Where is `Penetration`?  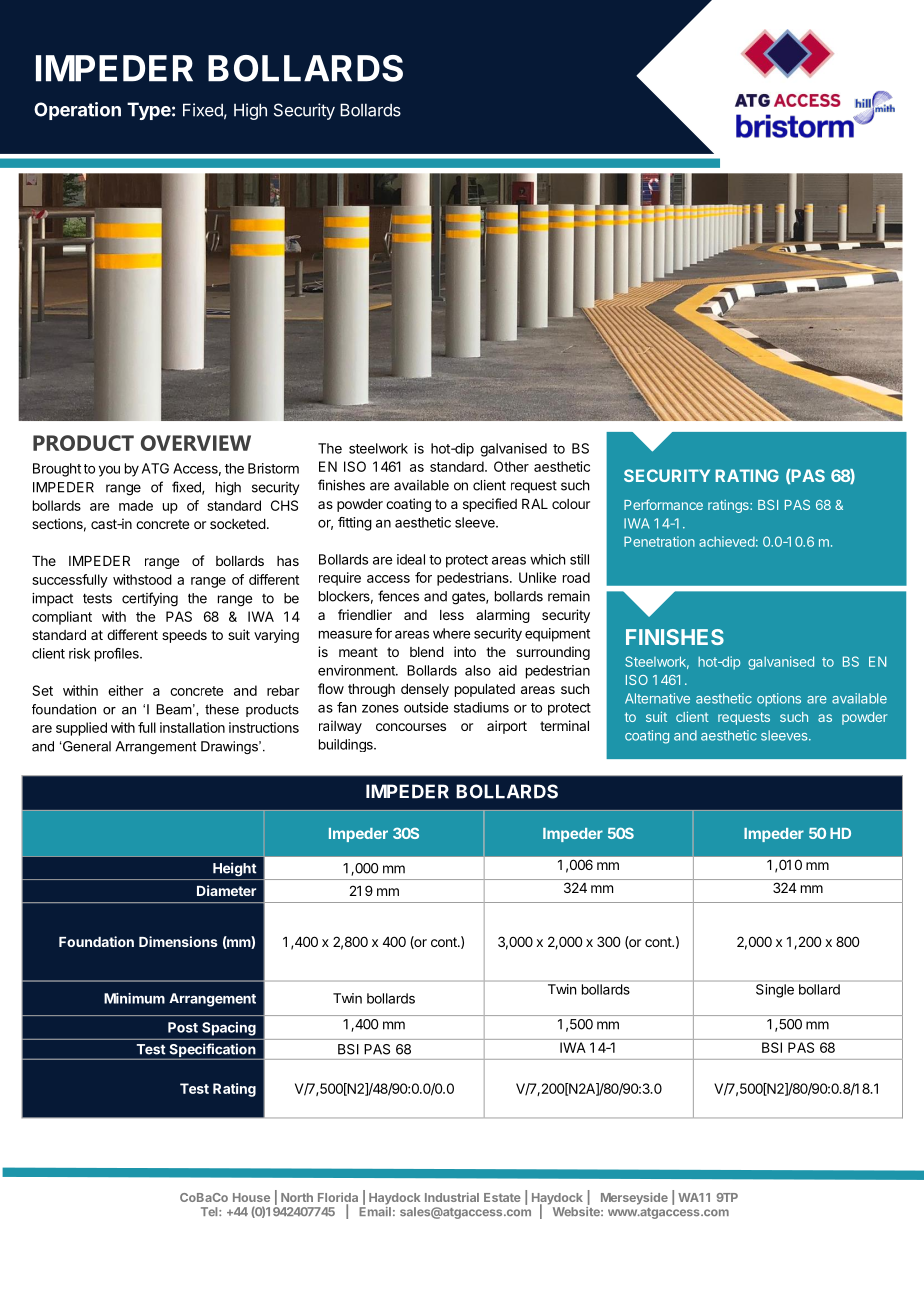 Penetration is located at coordinates (659, 541).
